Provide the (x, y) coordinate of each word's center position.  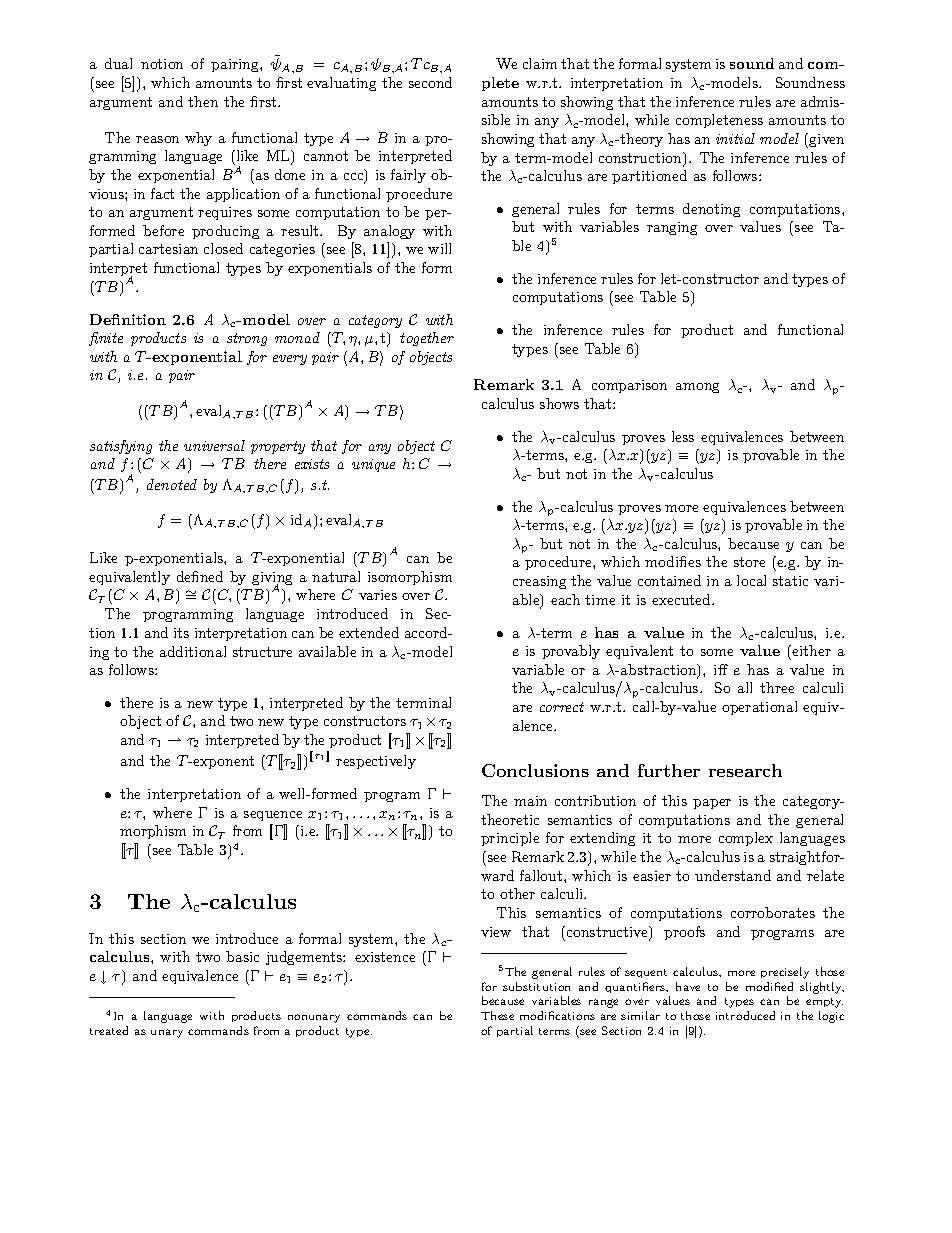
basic (242, 956)
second (430, 82)
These (497, 1015)
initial (735, 138)
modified (769, 986)
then (203, 101)
